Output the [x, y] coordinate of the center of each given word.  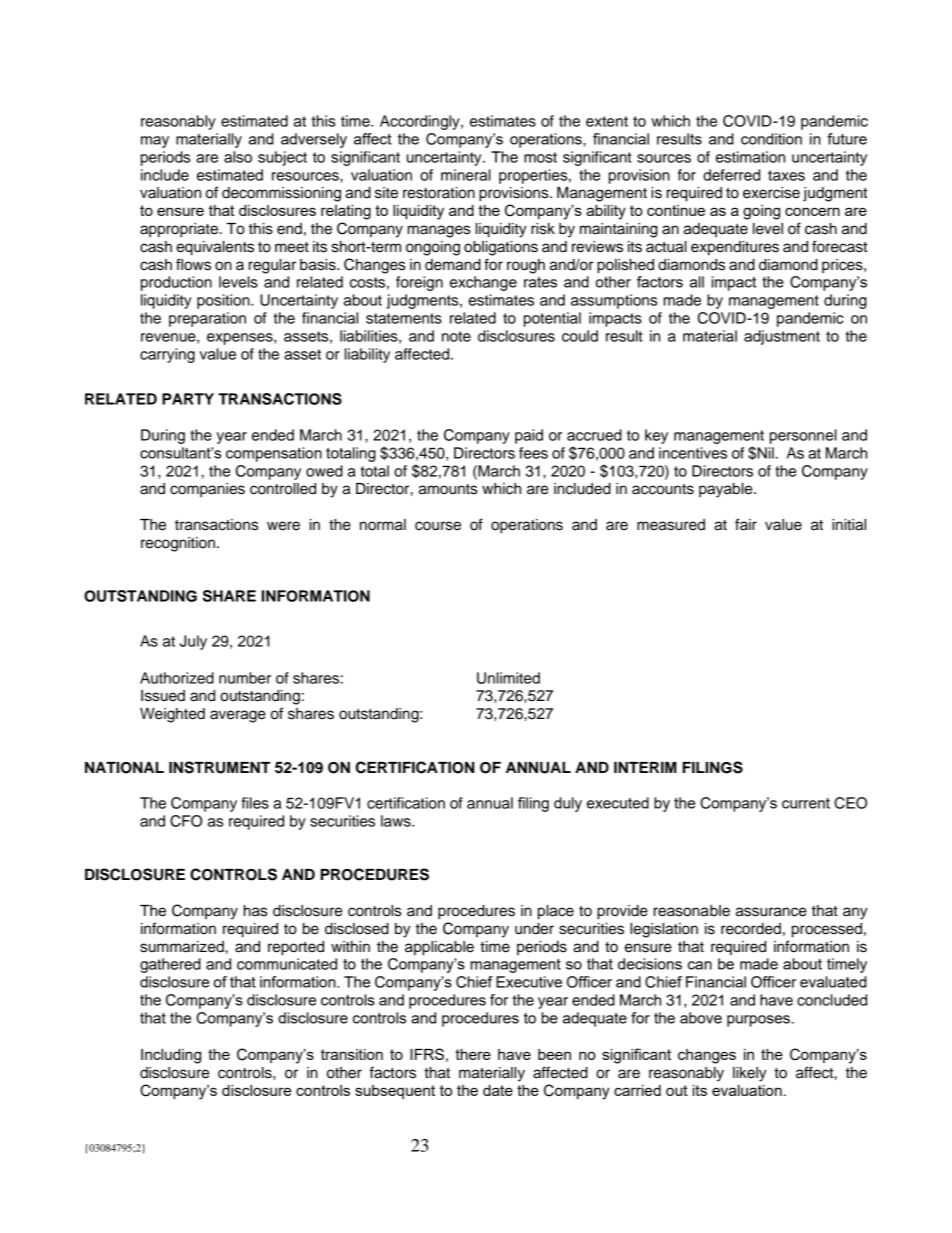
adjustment [782, 337]
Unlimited [508, 678]
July [193, 642]
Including [171, 1056]
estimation [750, 157]
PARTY [188, 399]
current [806, 803]
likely [750, 1074]
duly [568, 804]
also [238, 157]
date [498, 1090]
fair [746, 524]
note [456, 336]
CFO [186, 821]
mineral [466, 175]
